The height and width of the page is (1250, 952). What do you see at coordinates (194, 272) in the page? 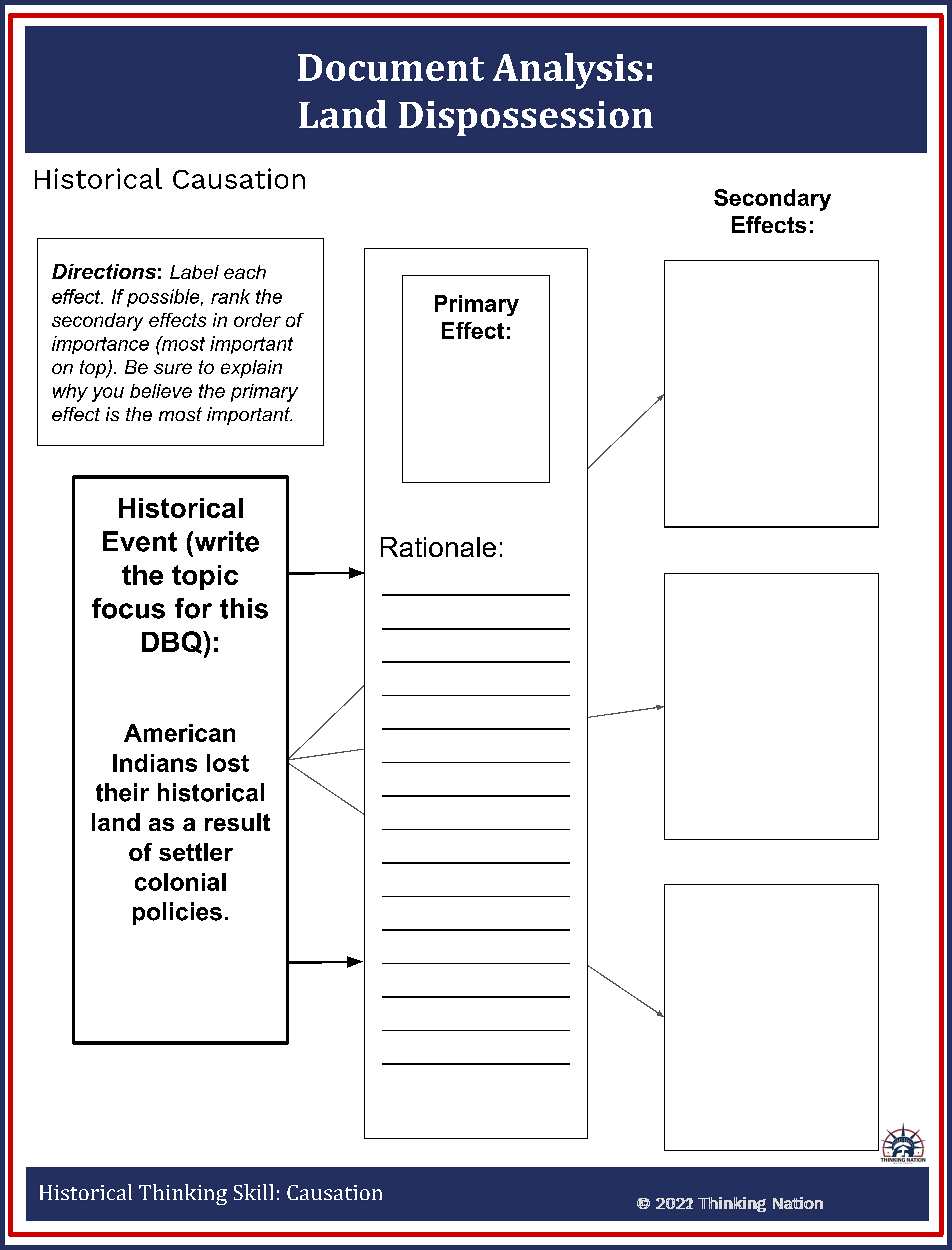
I see `Label` at bounding box center [194, 272].
